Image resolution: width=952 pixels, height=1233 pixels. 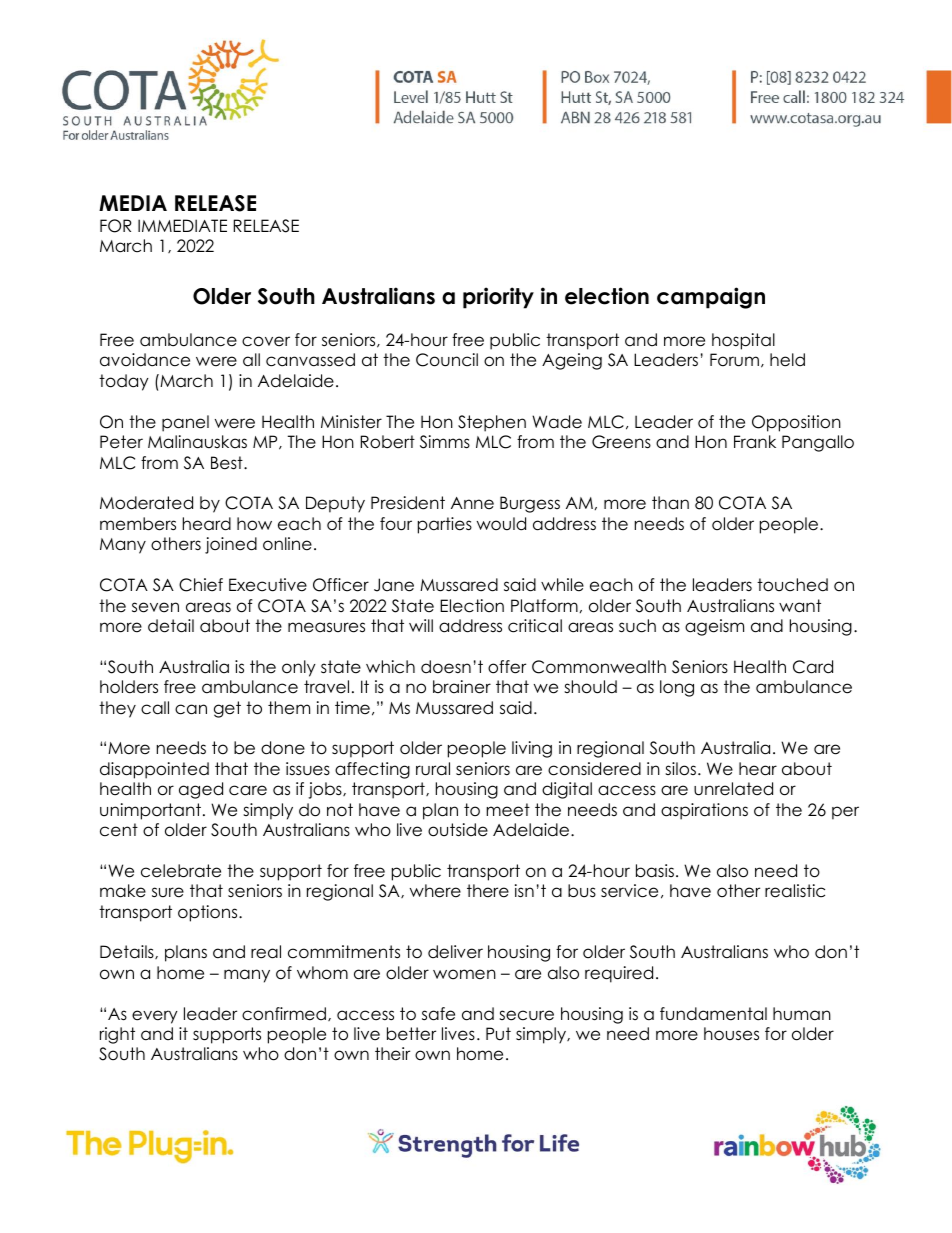 I want to click on brainer, so click(x=462, y=687).
